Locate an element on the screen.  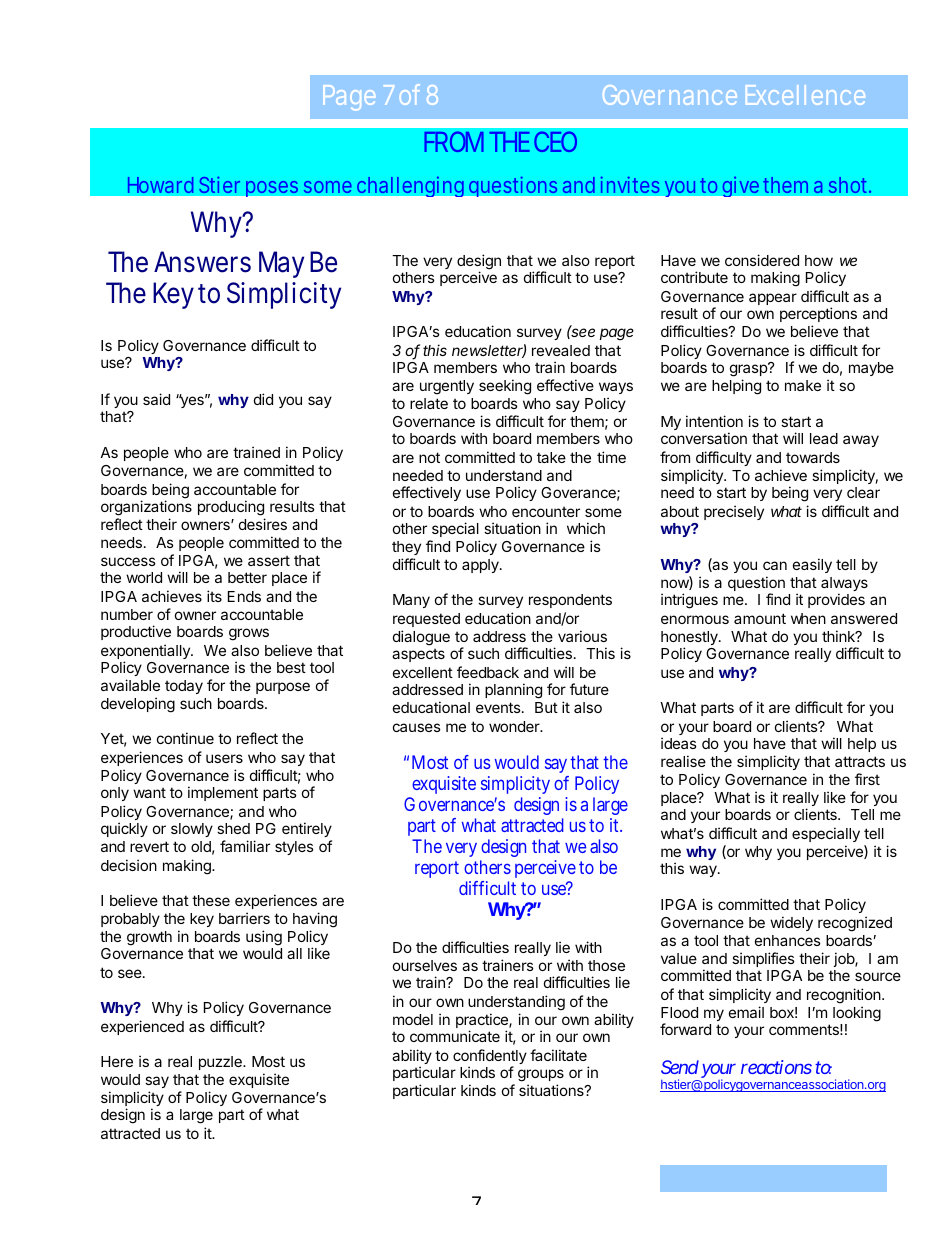
reactions is located at coordinates (776, 1067).
